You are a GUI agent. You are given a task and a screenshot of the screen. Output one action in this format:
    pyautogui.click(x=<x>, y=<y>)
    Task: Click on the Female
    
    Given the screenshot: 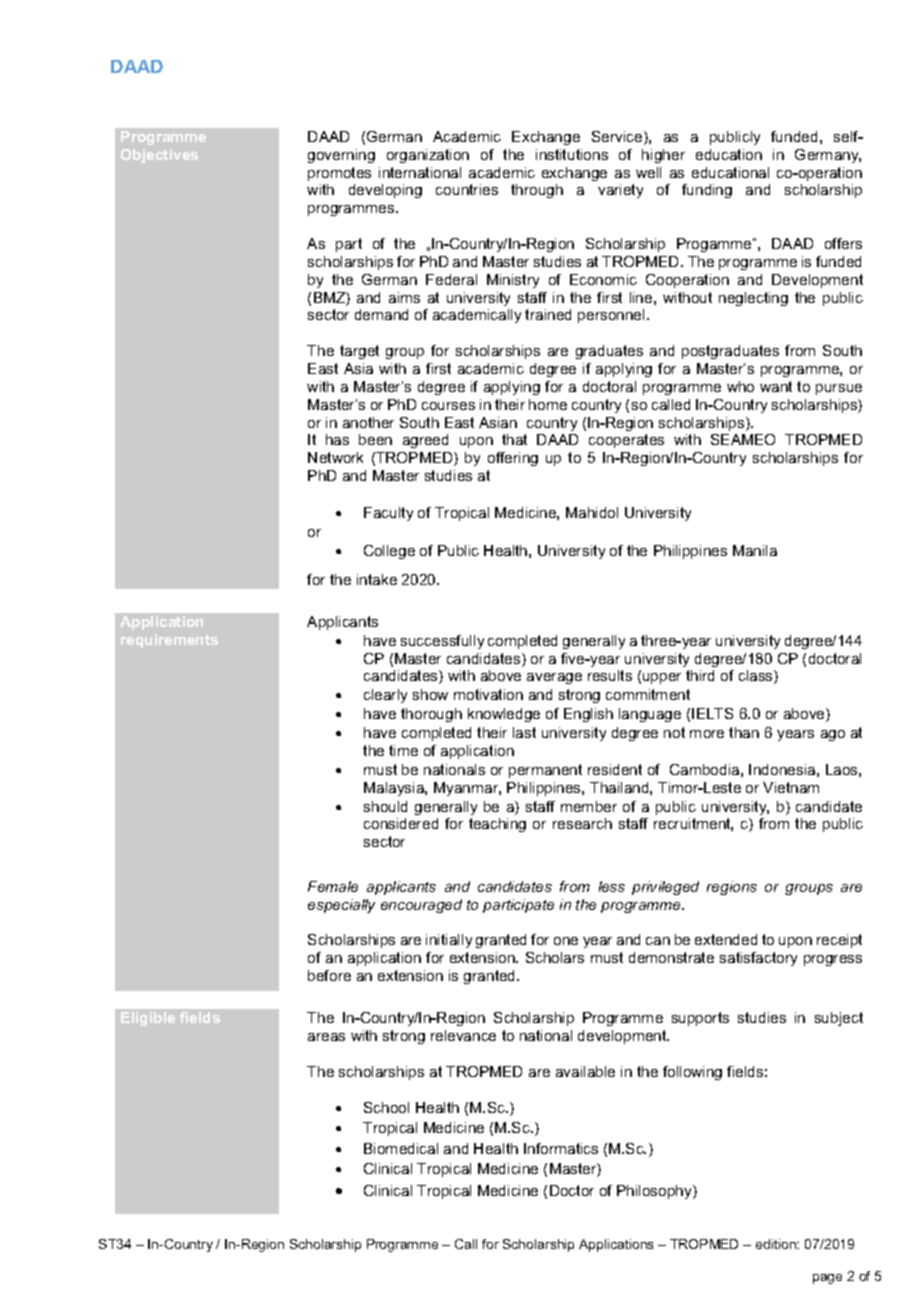 What is the action you would take?
    pyautogui.click(x=333, y=886)
